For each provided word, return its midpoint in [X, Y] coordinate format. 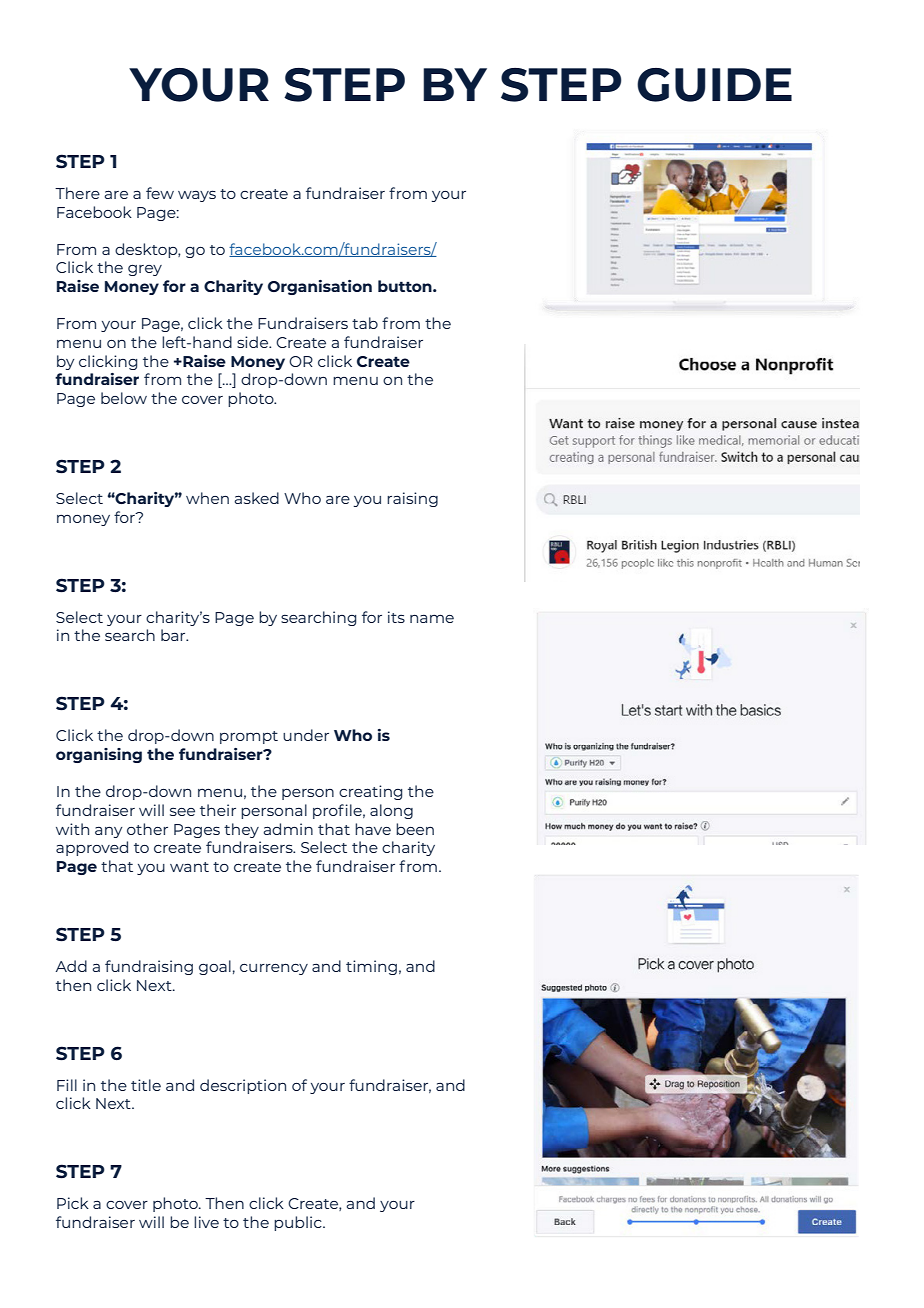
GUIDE [714, 85]
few [160, 193]
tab [365, 323]
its [396, 617]
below [124, 398]
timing [371, 967]
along [391, 811]
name [432, 619]
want [189, 867]
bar [174, 635]
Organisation [320, 287]
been [415, 829]
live [206, 1222]
